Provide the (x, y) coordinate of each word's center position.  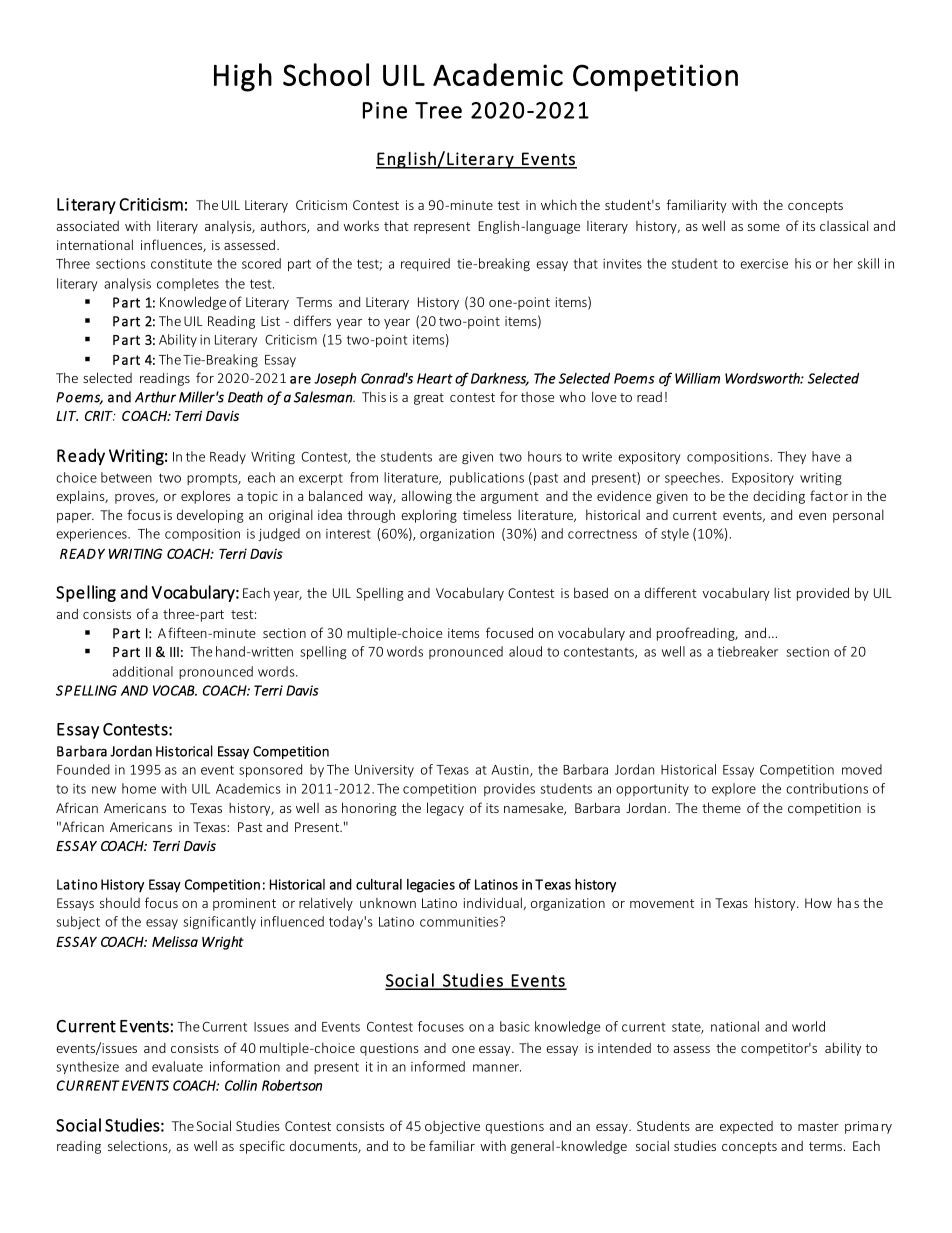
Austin (511, 771)
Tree (438, 110)
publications (487, 478)
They (792, 457)
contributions (827, 788)
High (243, 77)
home (139, 788)
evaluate (177, 1066)
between (126, 477)
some (764, 227)
